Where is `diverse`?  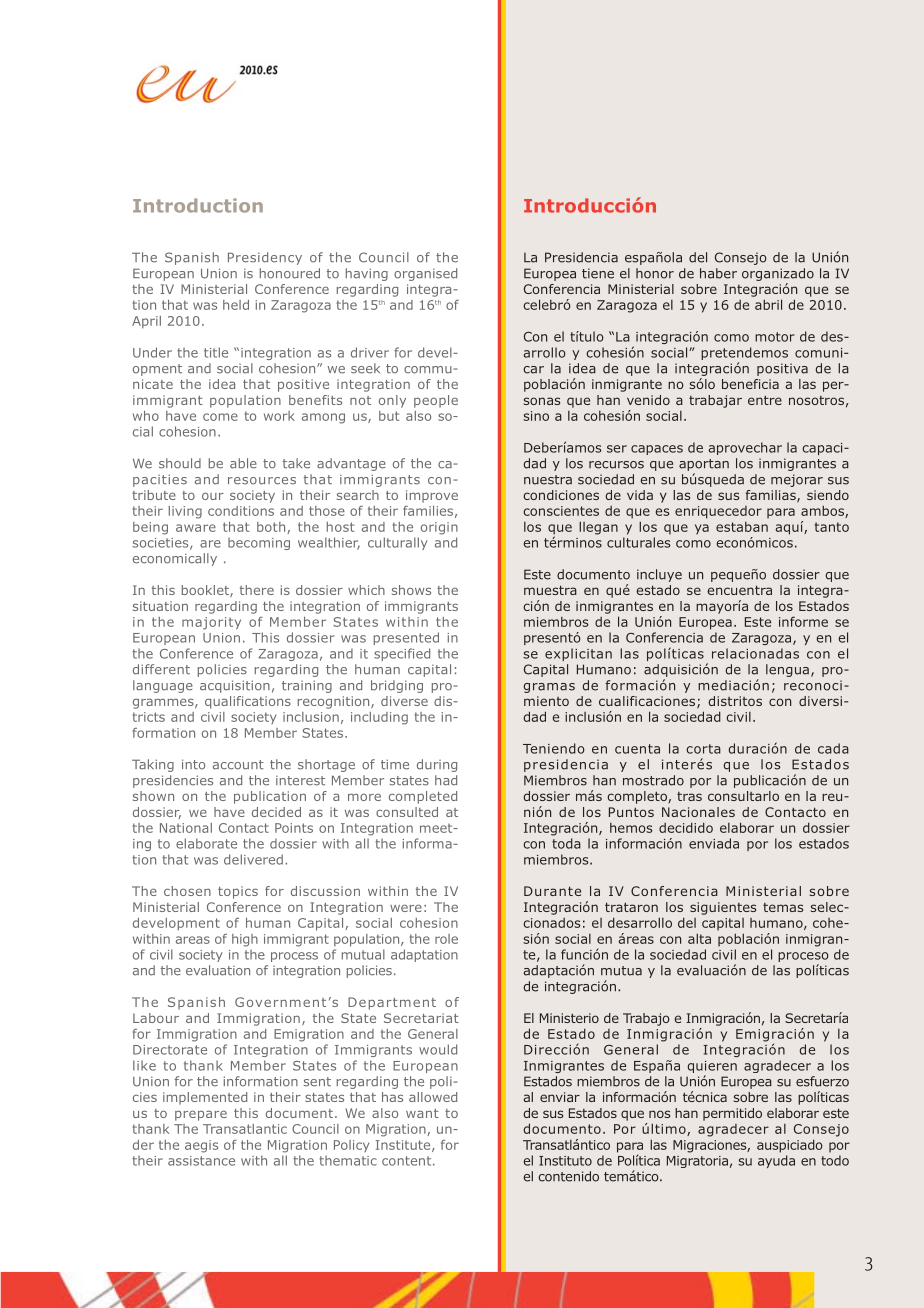 diverse is located at coordinates (404, 701).
